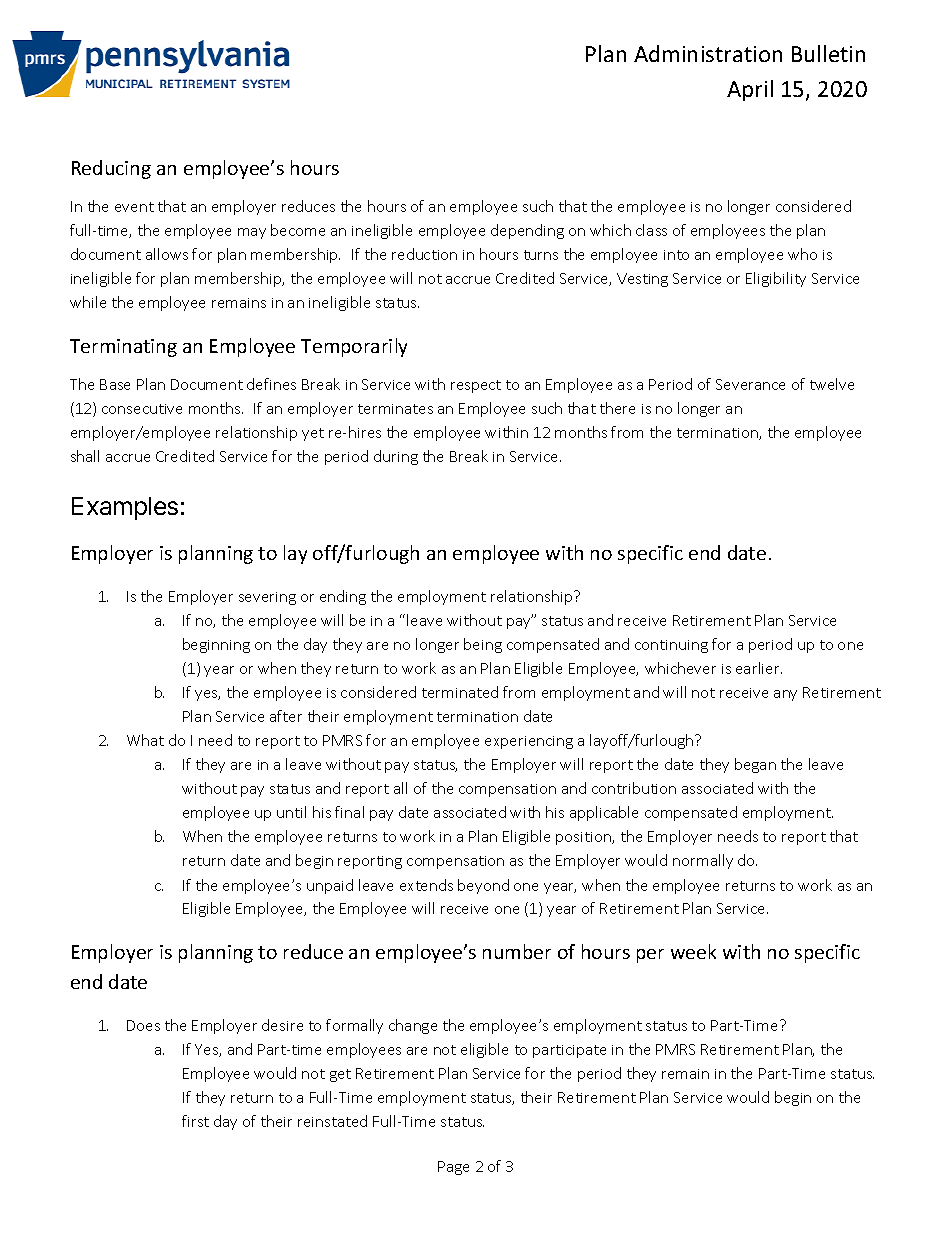  Describe the element at coordinates (267, 598) in the screenshot. I see `severing` at that location.
